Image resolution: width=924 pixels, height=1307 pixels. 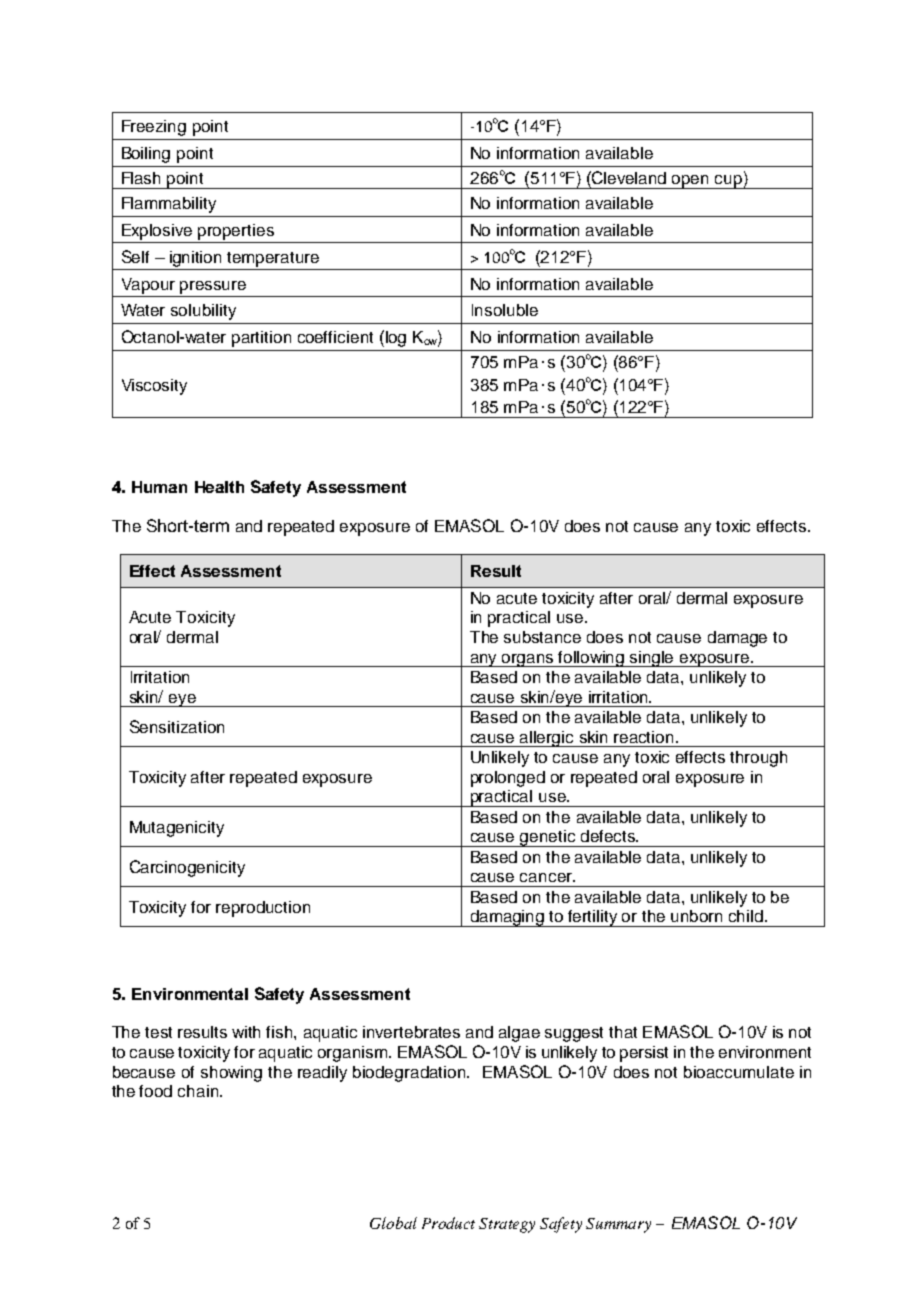 What do you see at coordinates (177, 726) in the screenshot?
I see `Sensitization` at bounding box center [177, 726].
